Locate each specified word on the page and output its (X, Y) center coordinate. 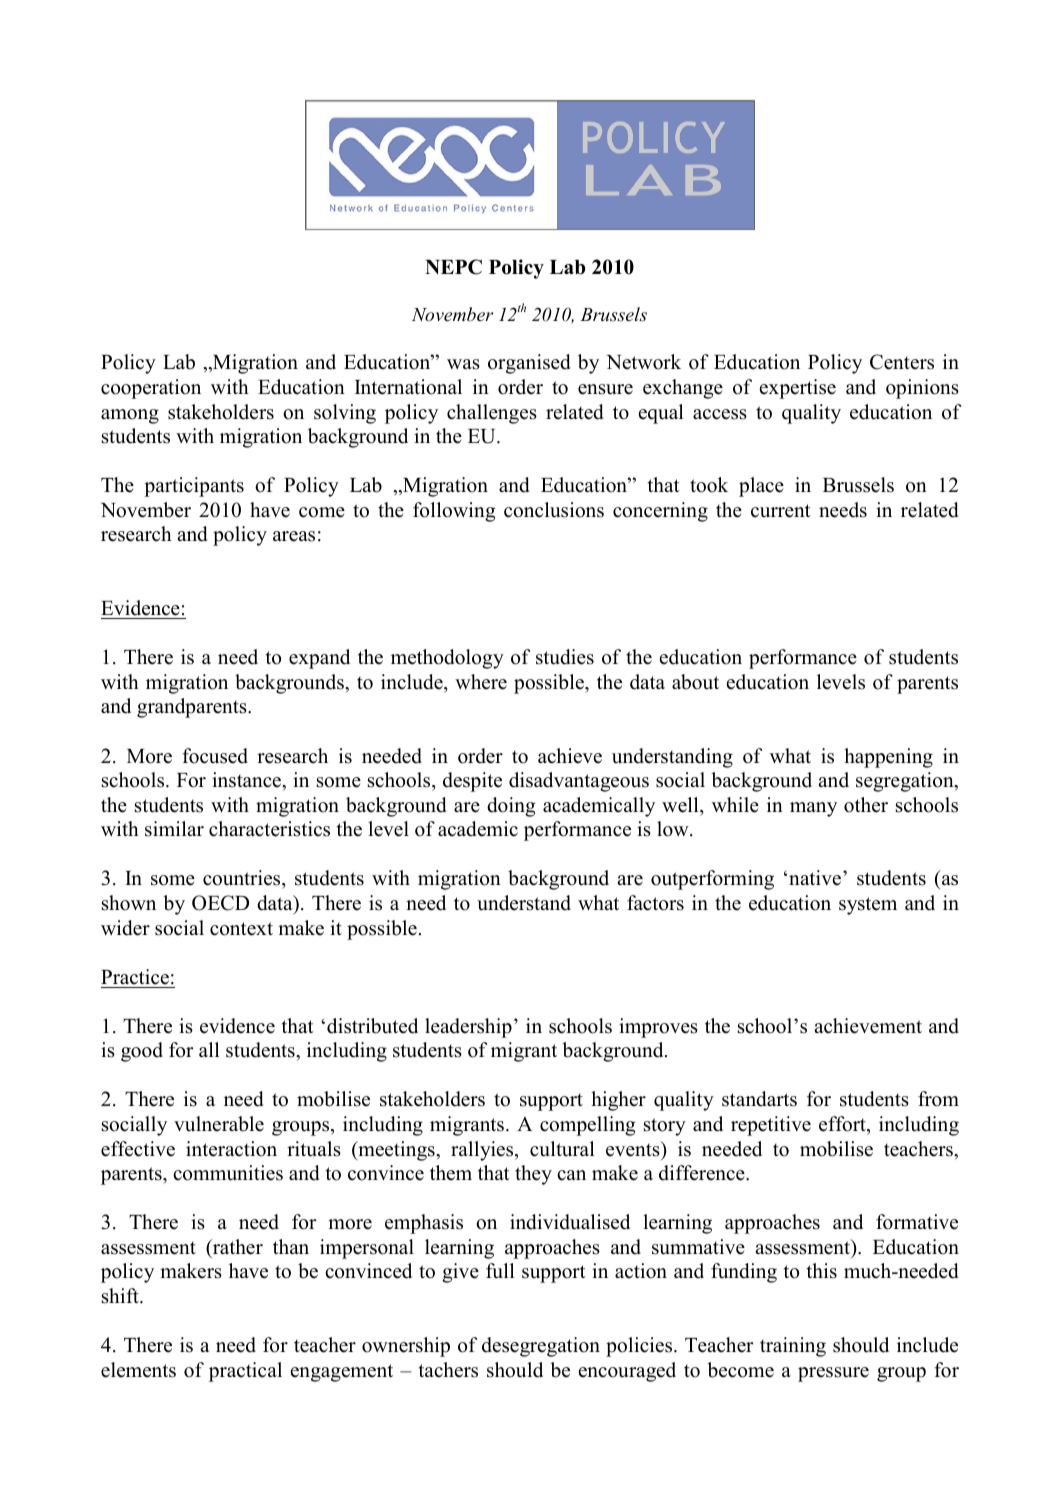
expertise (798, 389)
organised (529, 364)
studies (565, 657)
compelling (588, 1126)
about (695, 682)
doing (511, 807)
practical (245, 1372)
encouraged (627, 1372)
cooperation (151, 389)
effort (843, 1125)
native (815, 878)
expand (319, 659)
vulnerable (219, 1124)
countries (243, 879)
